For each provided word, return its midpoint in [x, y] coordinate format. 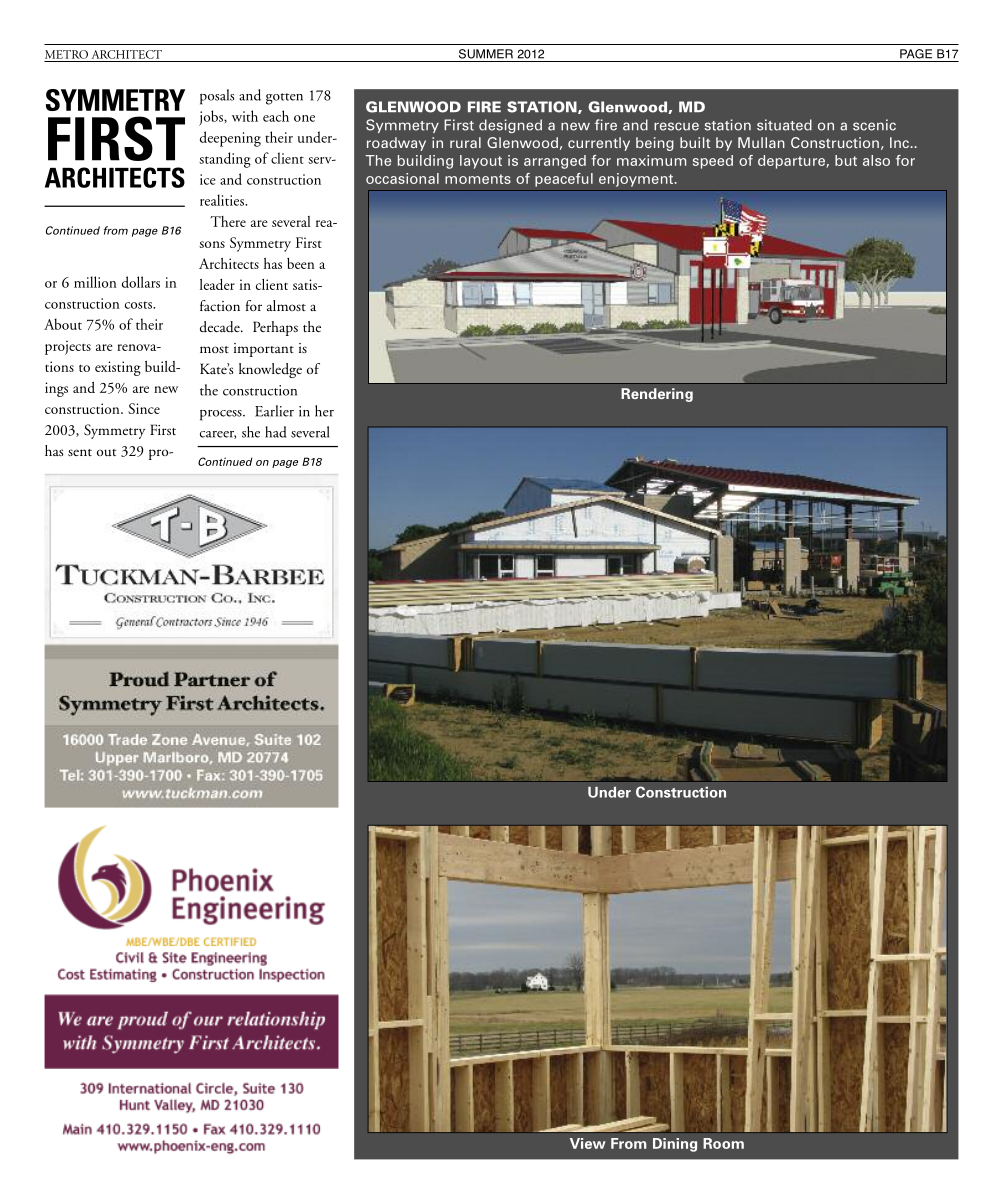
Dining [675, 1145]
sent [80, 452]
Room [723, 1143]
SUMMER [486, 54]
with [245, 116]
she [251, 432]
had [276, 432]
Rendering [657, 395]
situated [784, 125]
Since [144, 408]
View [588, 1143]
